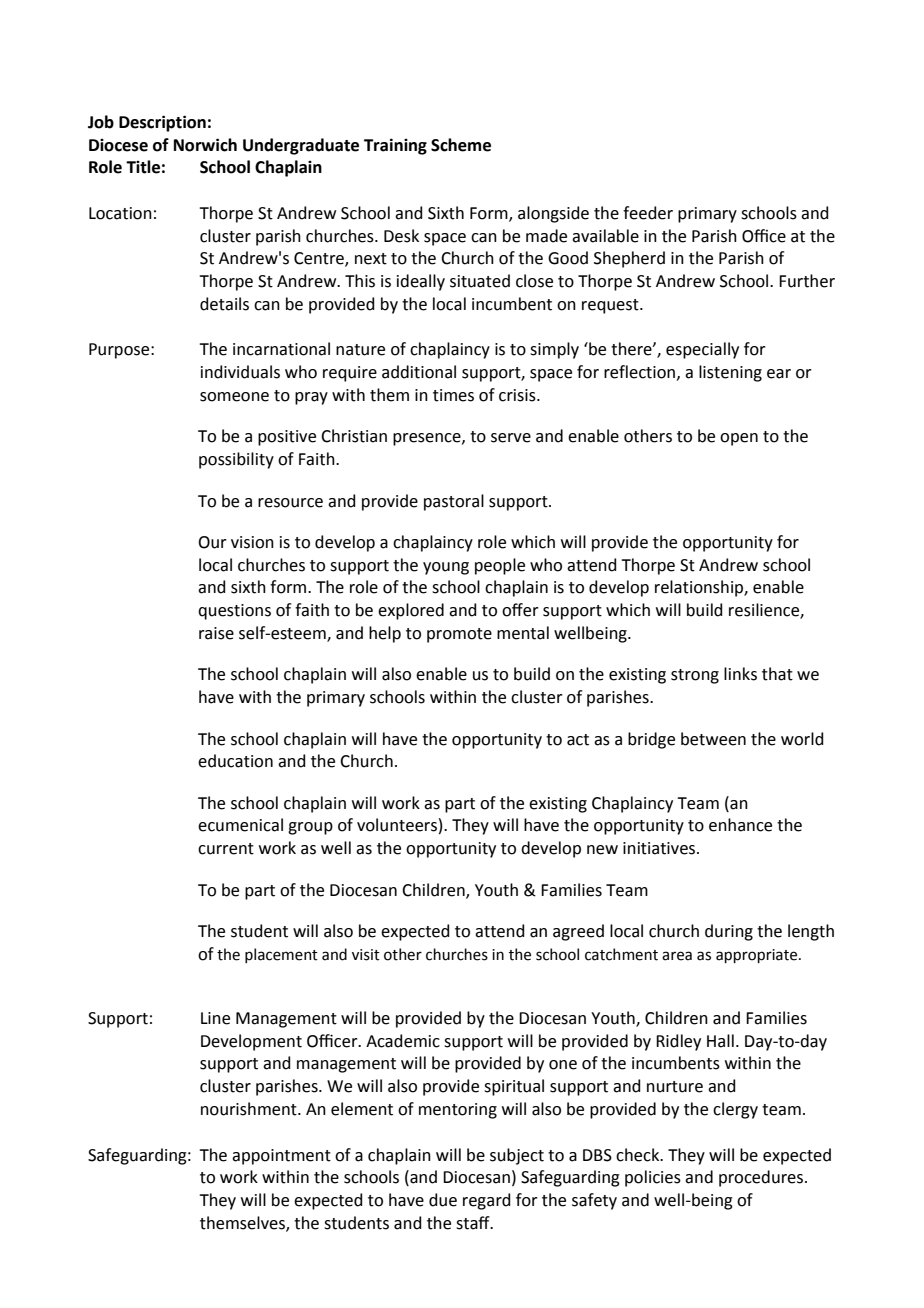 The height and width of the page is (1308, 924). Describe the element at coordinates (234, 397) in the page. I see `someone` at that location.
